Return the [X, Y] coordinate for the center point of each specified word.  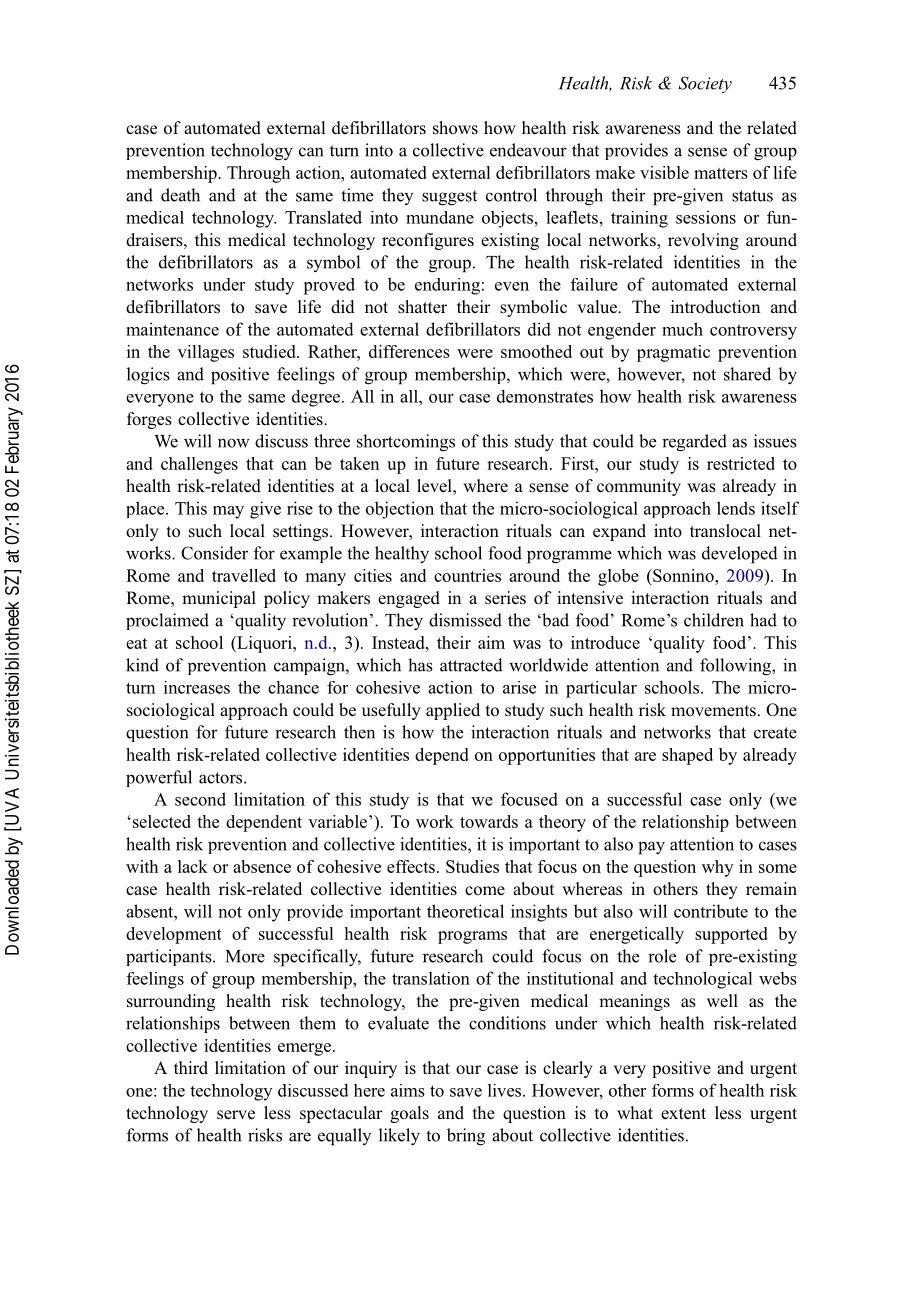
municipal [219, 599]
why [717, 868]
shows [455, 128]
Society [705, 84]
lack [193, 866]
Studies [472, 866]
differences [409, 351]
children [714, 620]
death [180, 195]
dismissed [465, 620]
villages [206, 353]
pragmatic [673, 353]
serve [236, 1115]
